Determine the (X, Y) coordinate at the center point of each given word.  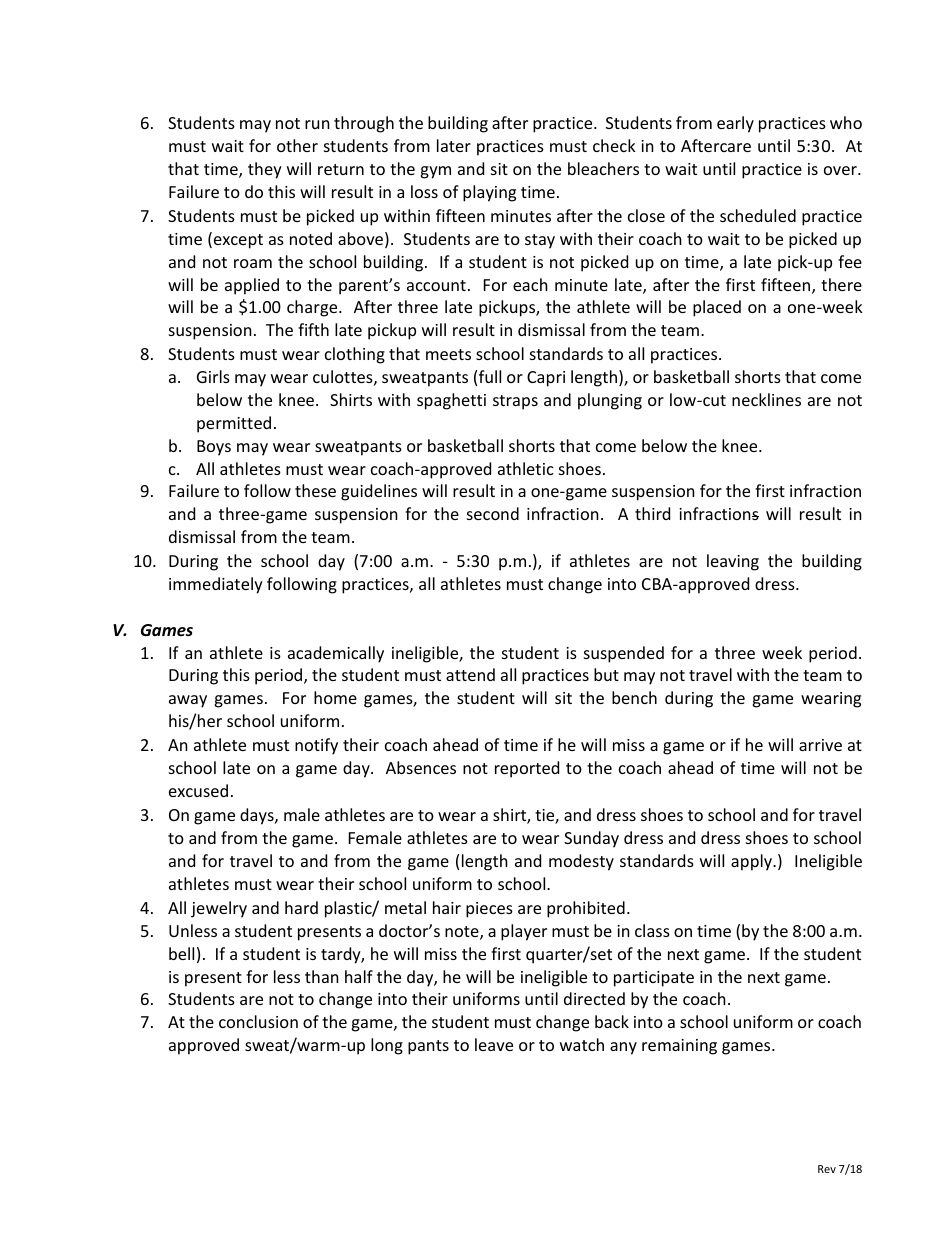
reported (527, 769)
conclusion (258, 1021)
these (315, 490)
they (265, 170)
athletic (526, 468)
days (258, 816)
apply (753, 862)
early (735, 124)
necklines (766, 399)
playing (489, 193)
